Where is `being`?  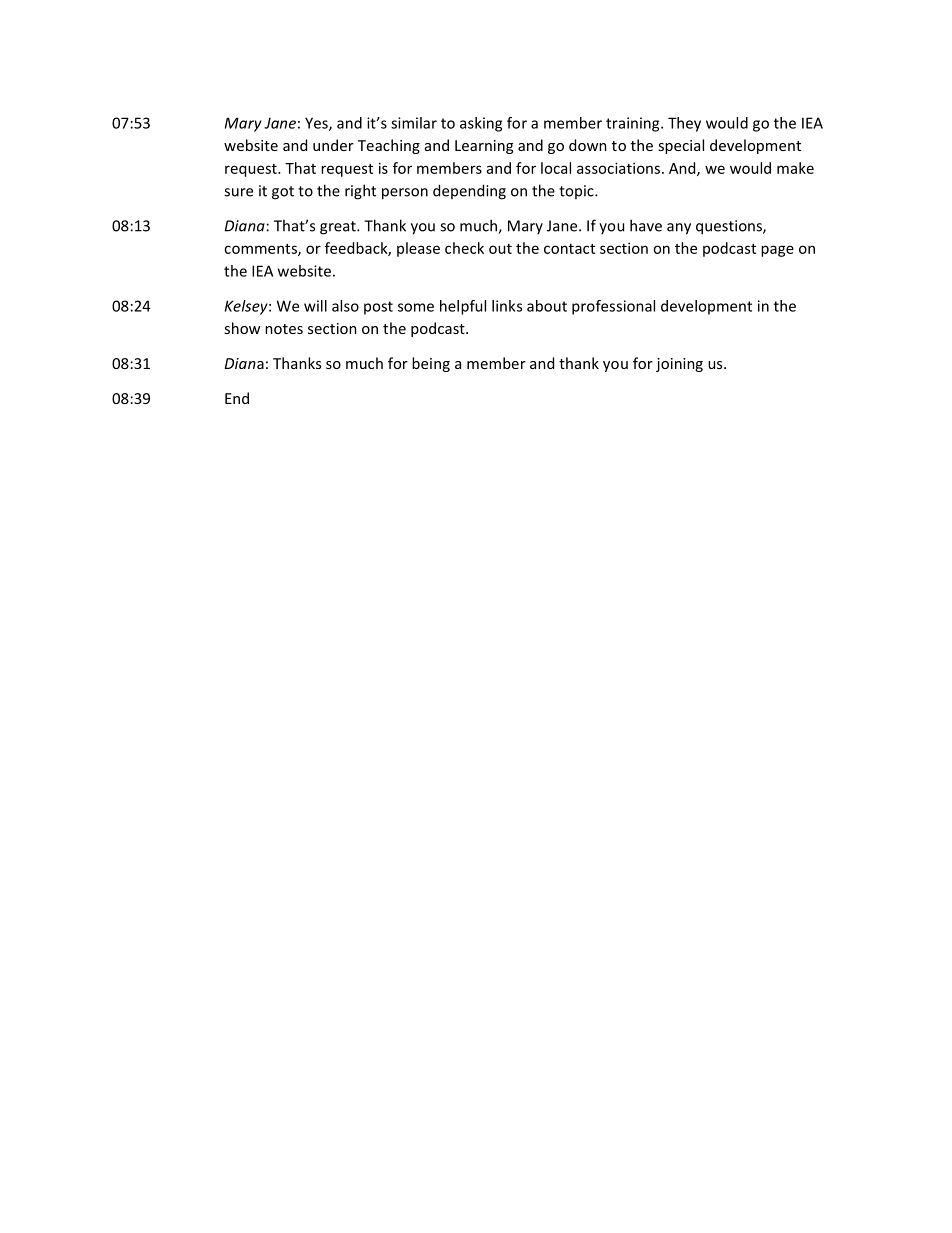
being is located at coordinates (431, 364).
